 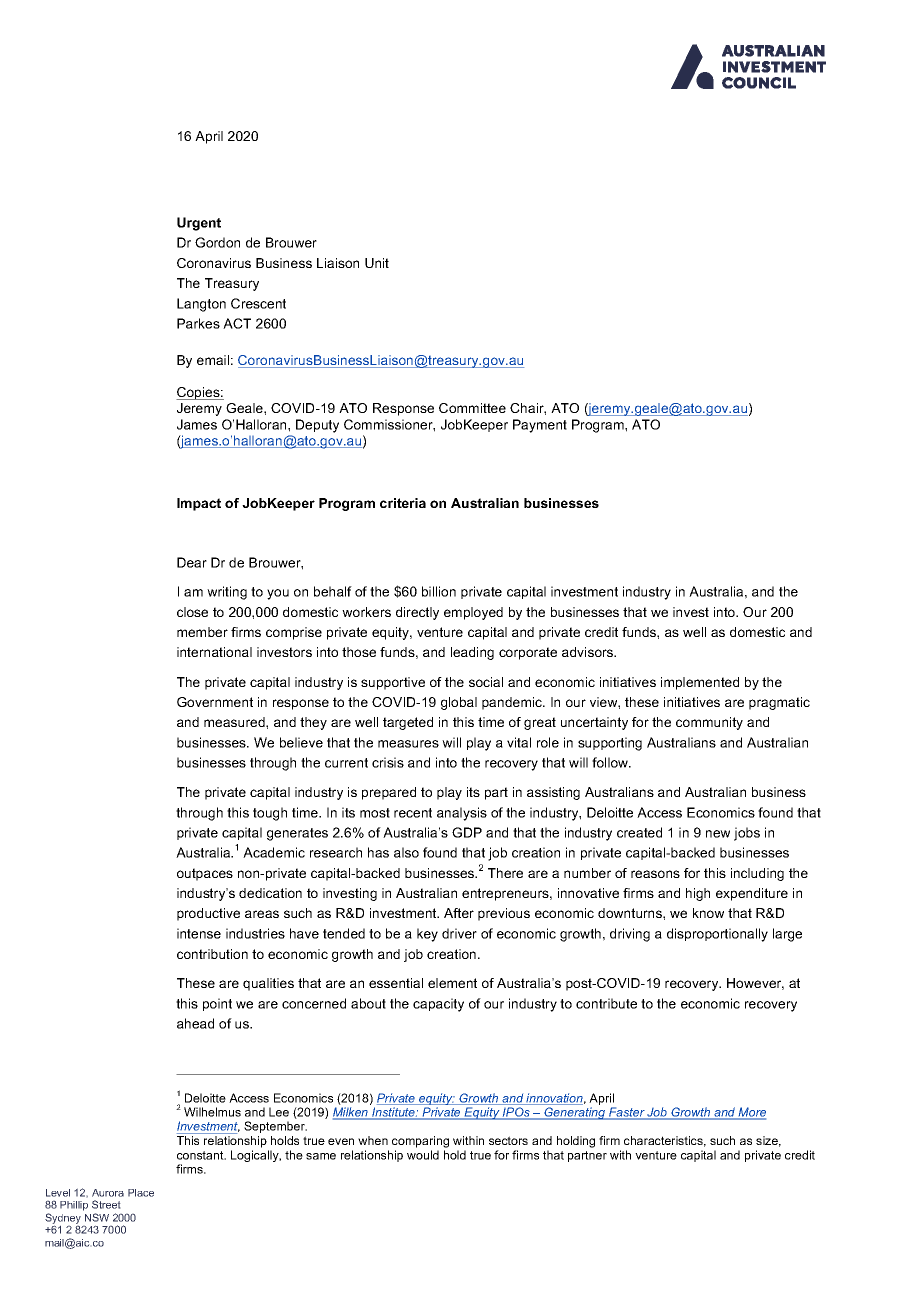 What do you see at coordinates (199, 504) in the page?
I see `Impact` at bounding box center [199, 504].
